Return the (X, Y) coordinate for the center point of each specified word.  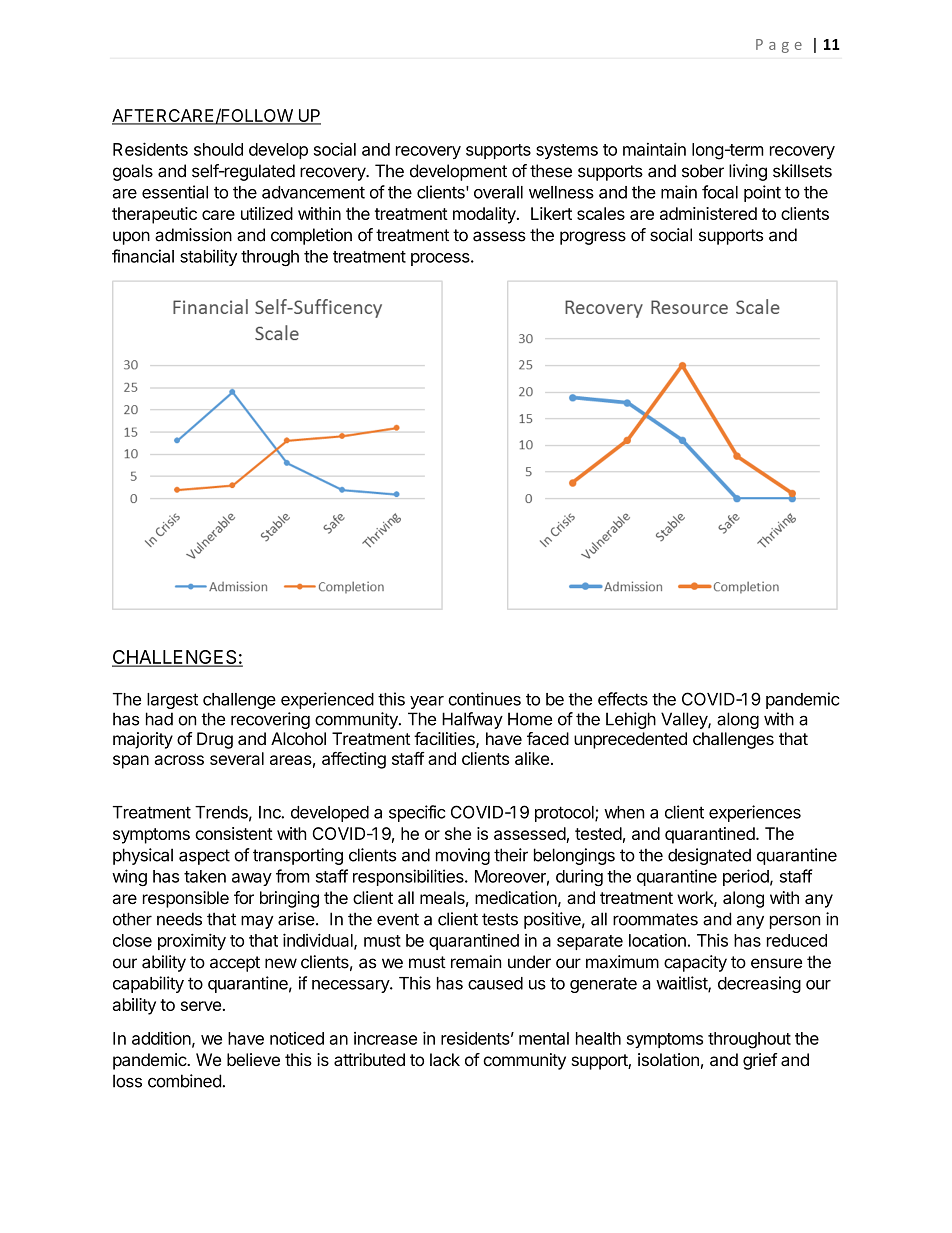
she (458, 833)
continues (484, 699)
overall (498, 192)
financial (143, 256)
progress (593, 238)
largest (172, 701)
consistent (234, 833)
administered (708, 213)
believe (253, 1059)
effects (623, 699)
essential (175, 192)
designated (709, 856)
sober (703, 171)
